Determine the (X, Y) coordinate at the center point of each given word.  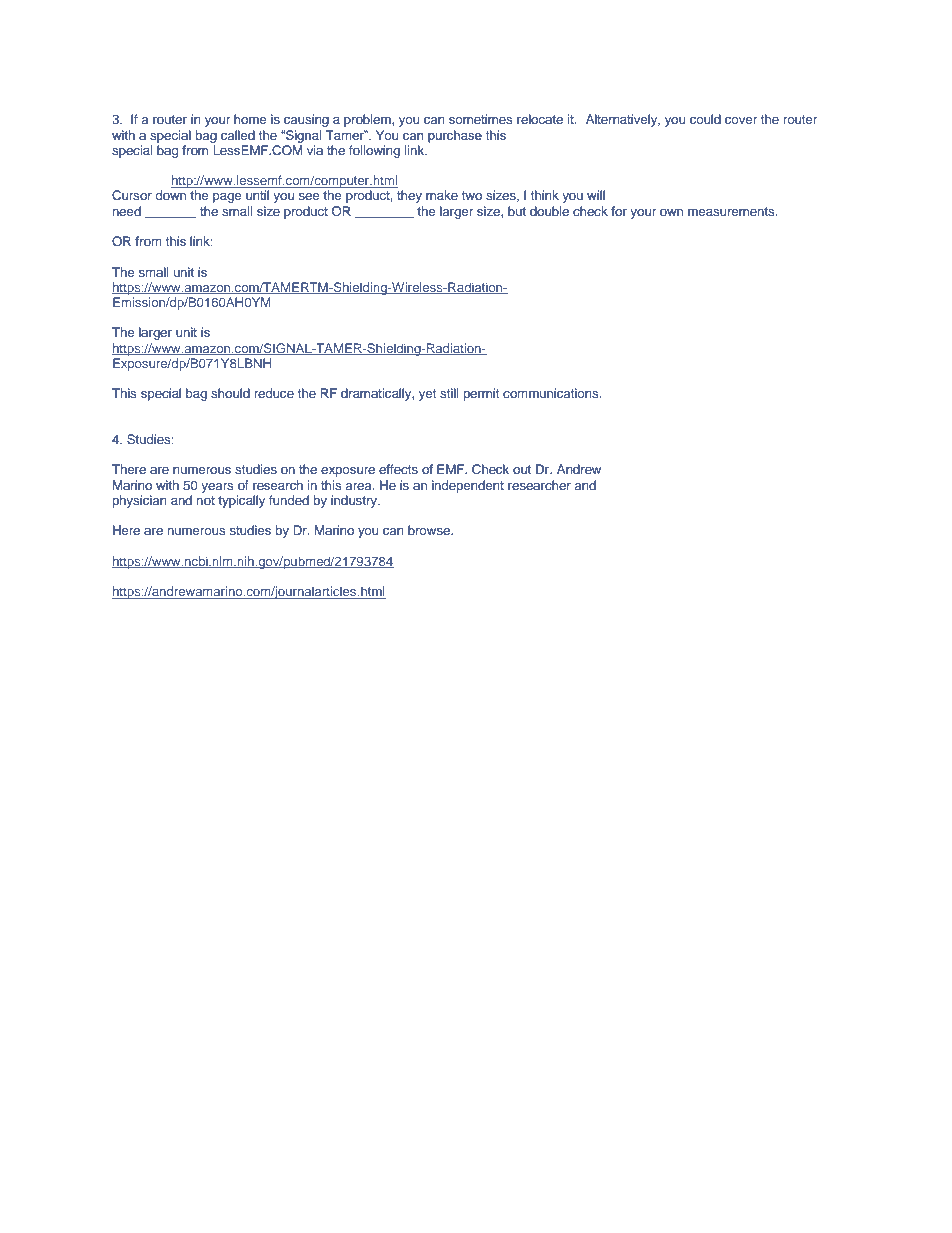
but (517, 211)
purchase (455, 136)
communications (552, 393)
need (126, 211)
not (205, 500)
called (238, 135)
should (230, 393)
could (705, 119)
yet (427, 395)
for (619, 211)
